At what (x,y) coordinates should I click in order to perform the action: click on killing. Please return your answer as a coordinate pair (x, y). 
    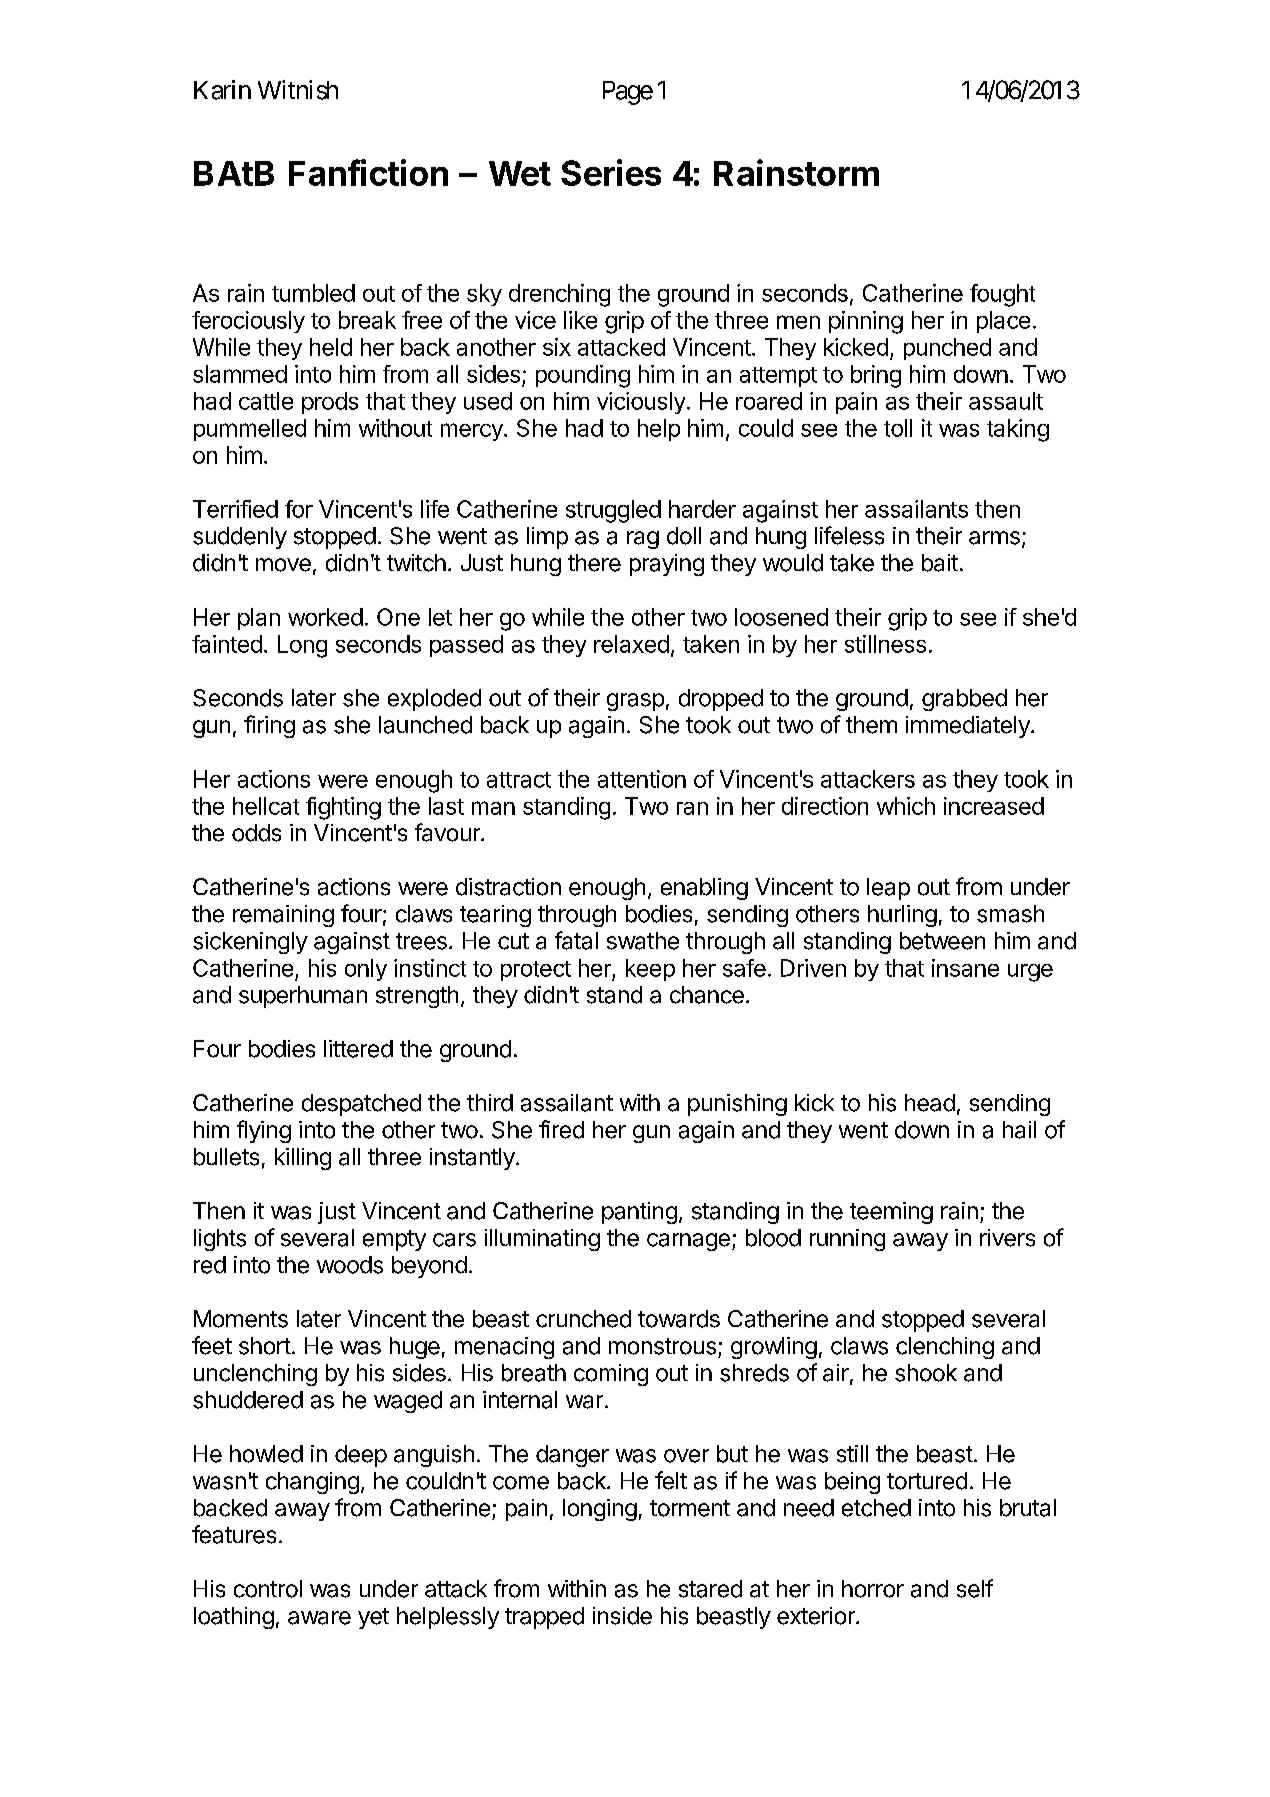
    Looking at the image, I should click on (303, 1159).
